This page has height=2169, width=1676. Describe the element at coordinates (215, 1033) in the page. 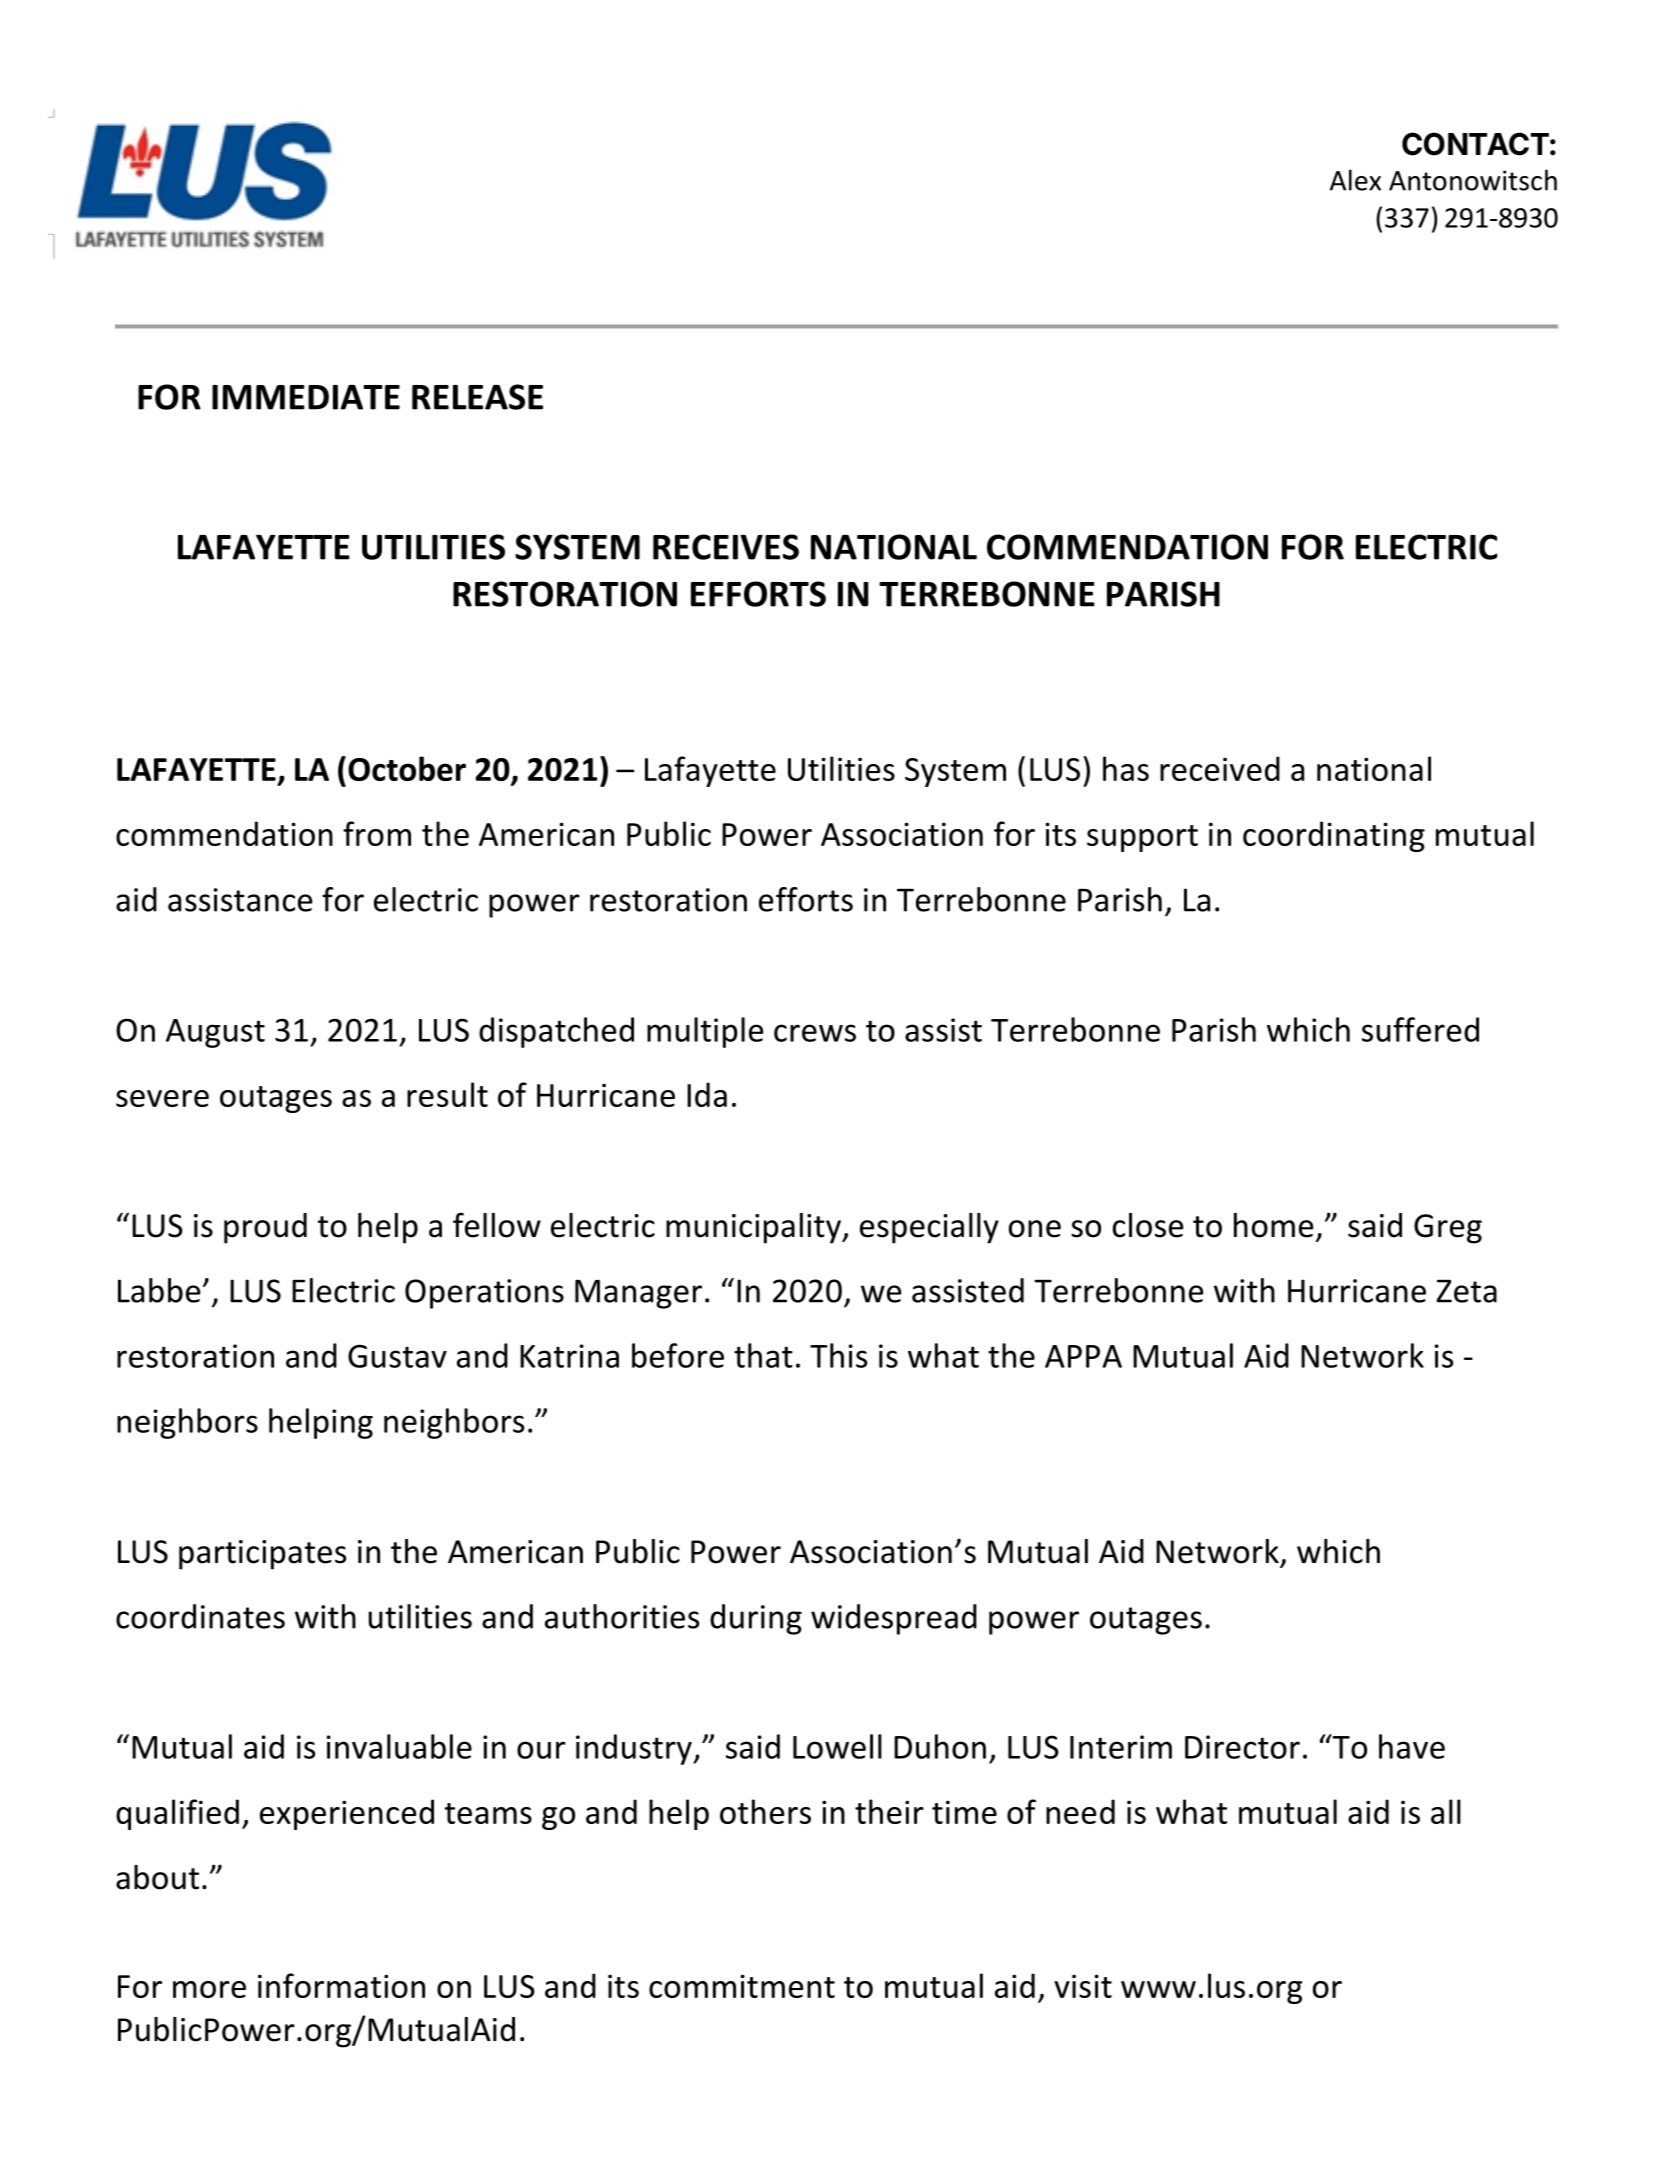

I see `August` at that location.
